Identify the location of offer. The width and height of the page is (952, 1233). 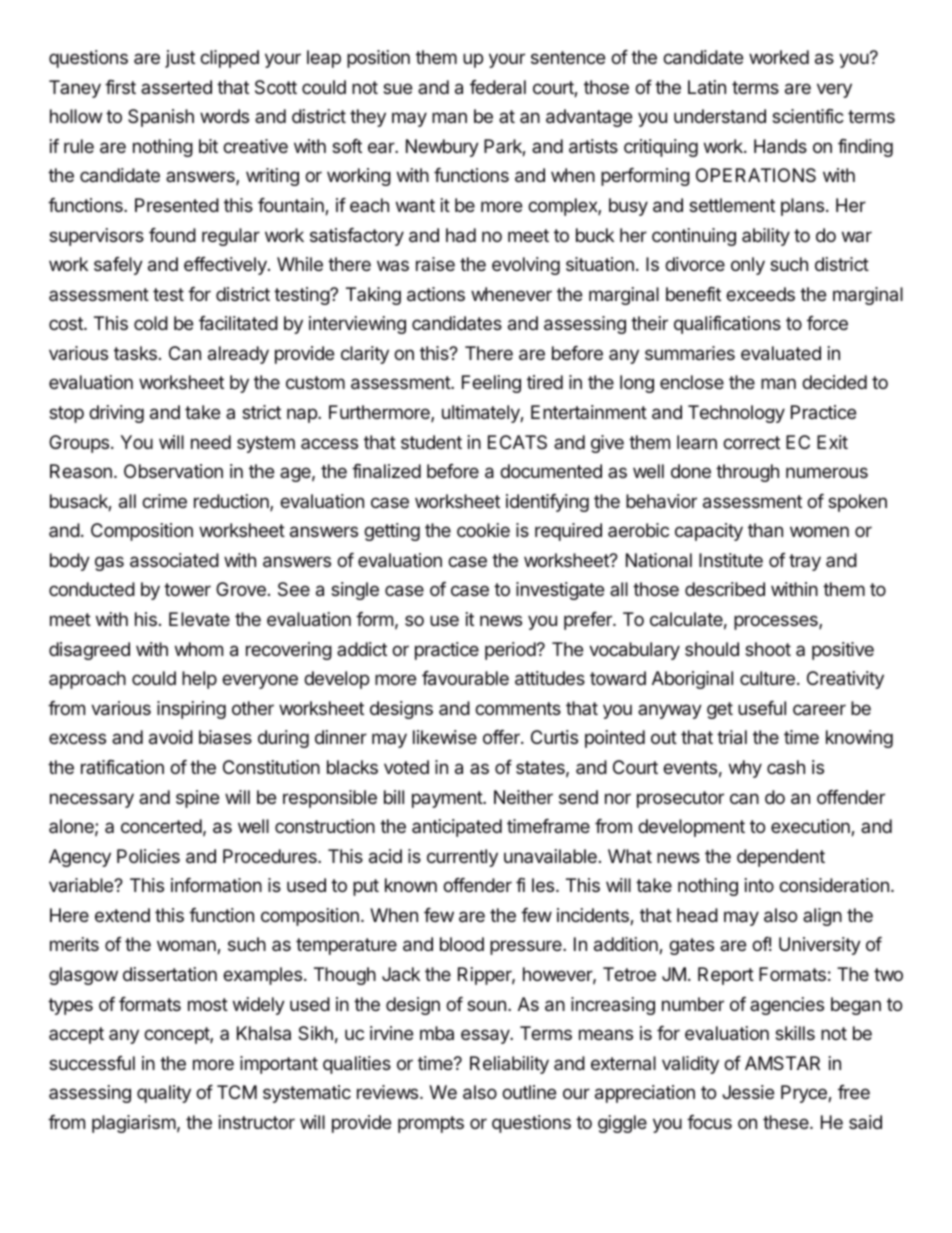
(502, 737).
